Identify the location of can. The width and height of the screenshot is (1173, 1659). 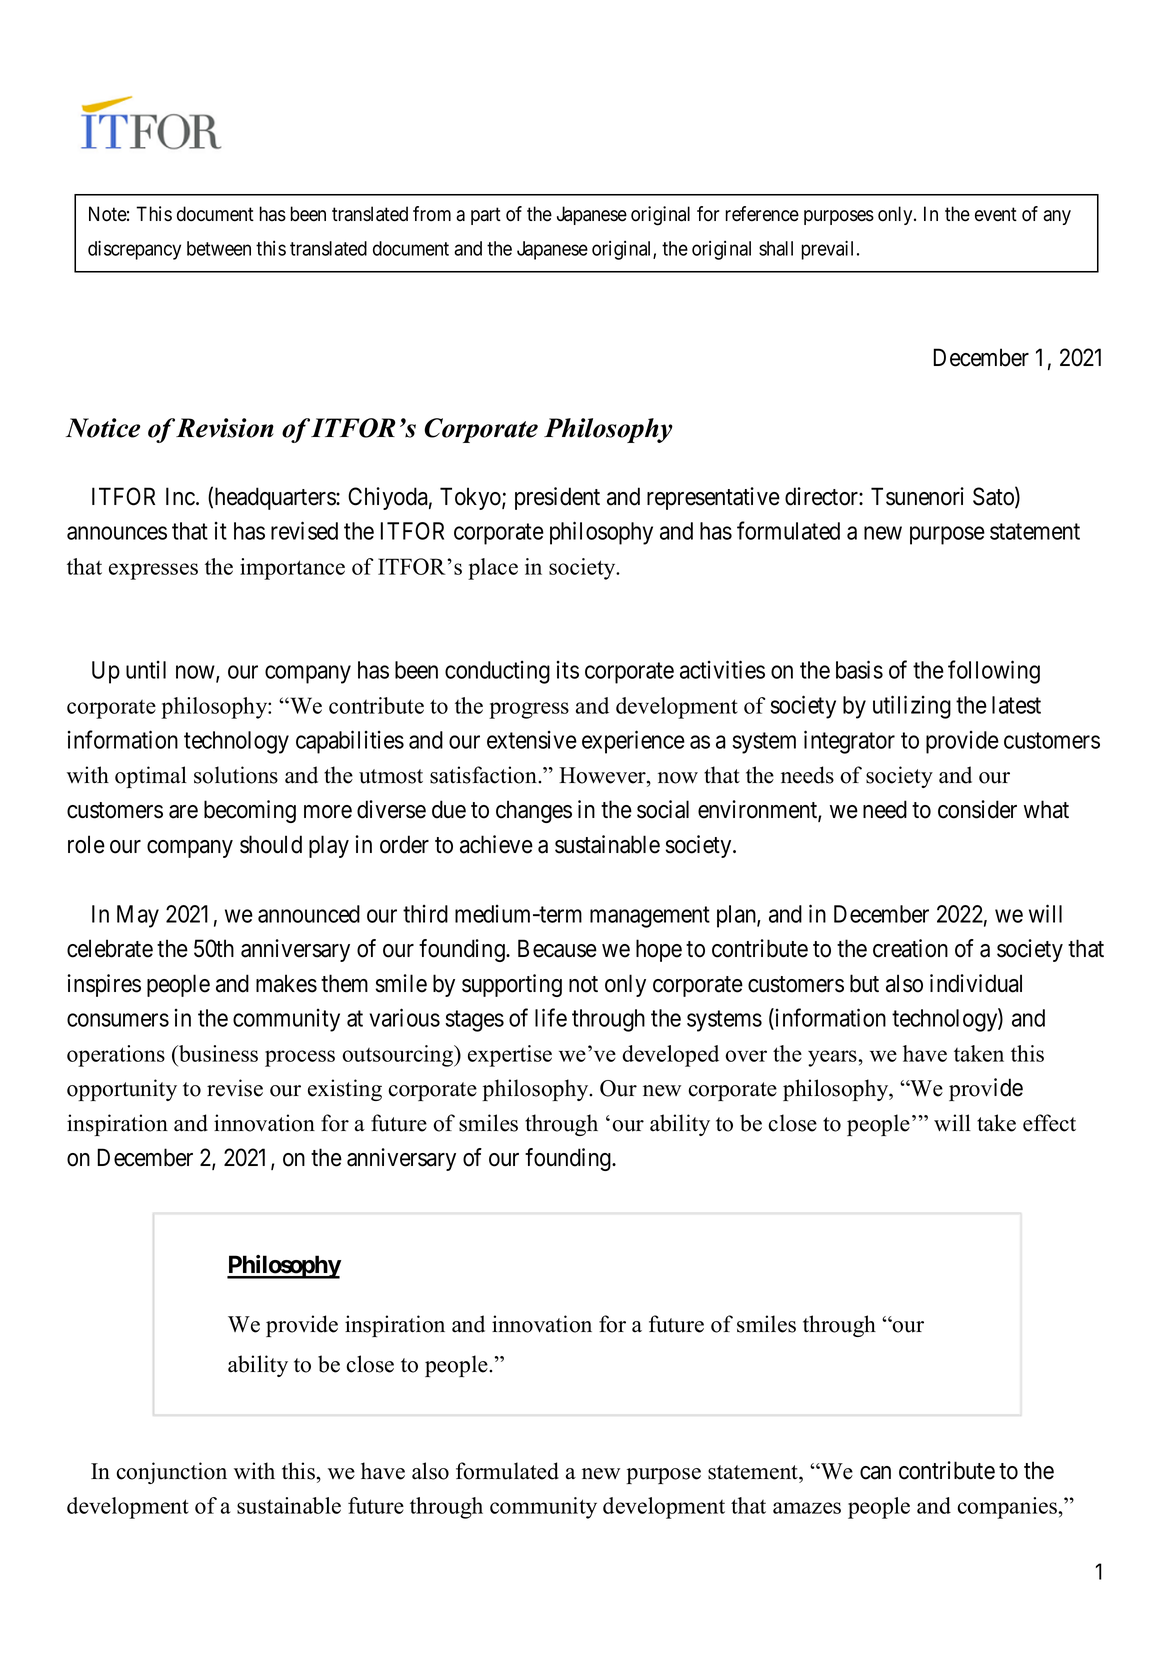
(875, 1473).
